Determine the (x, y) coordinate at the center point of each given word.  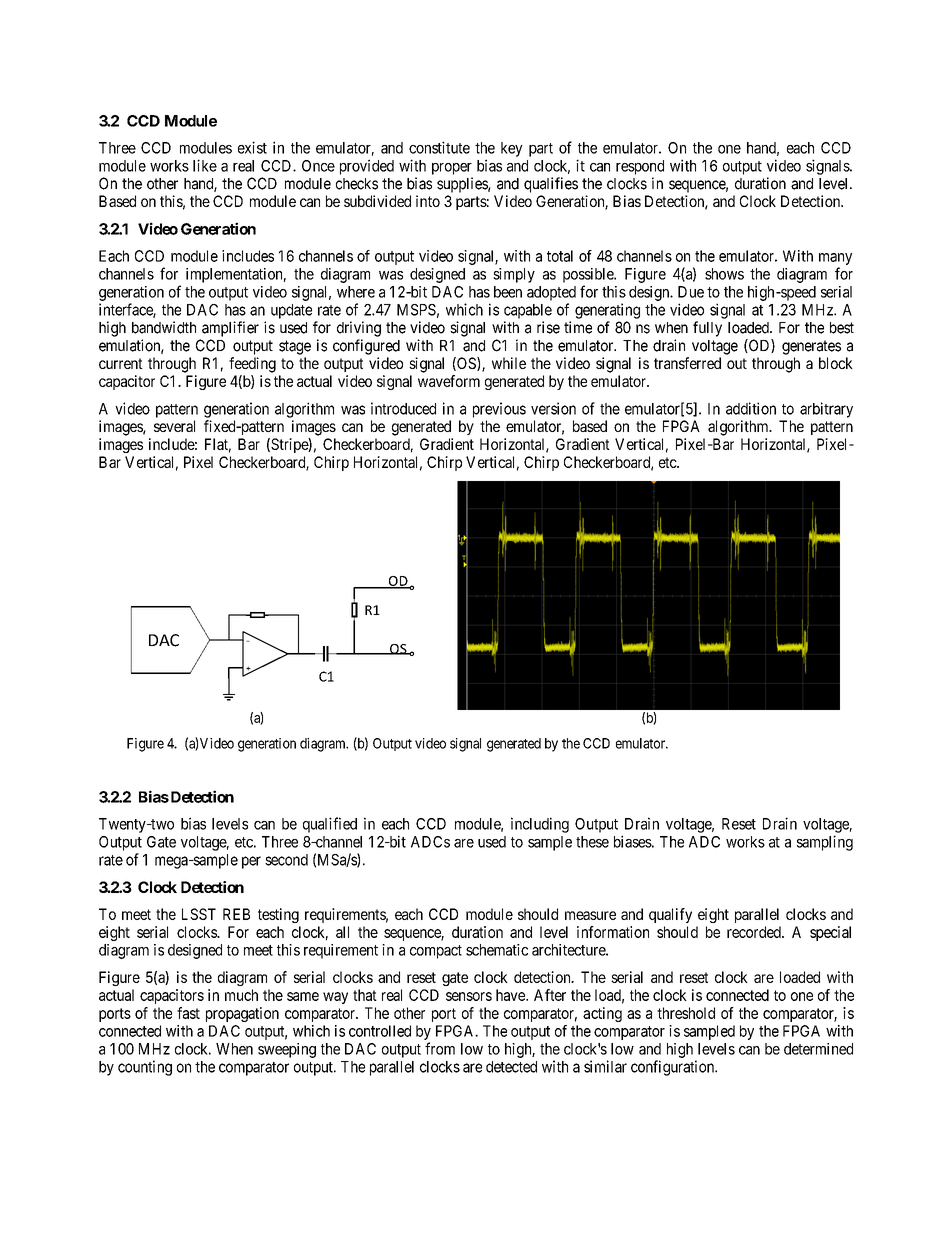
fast (188, 1013)
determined (818, 1049)
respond (640, 167)
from (440, 1048)
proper (452, 169)
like (205, 165)
